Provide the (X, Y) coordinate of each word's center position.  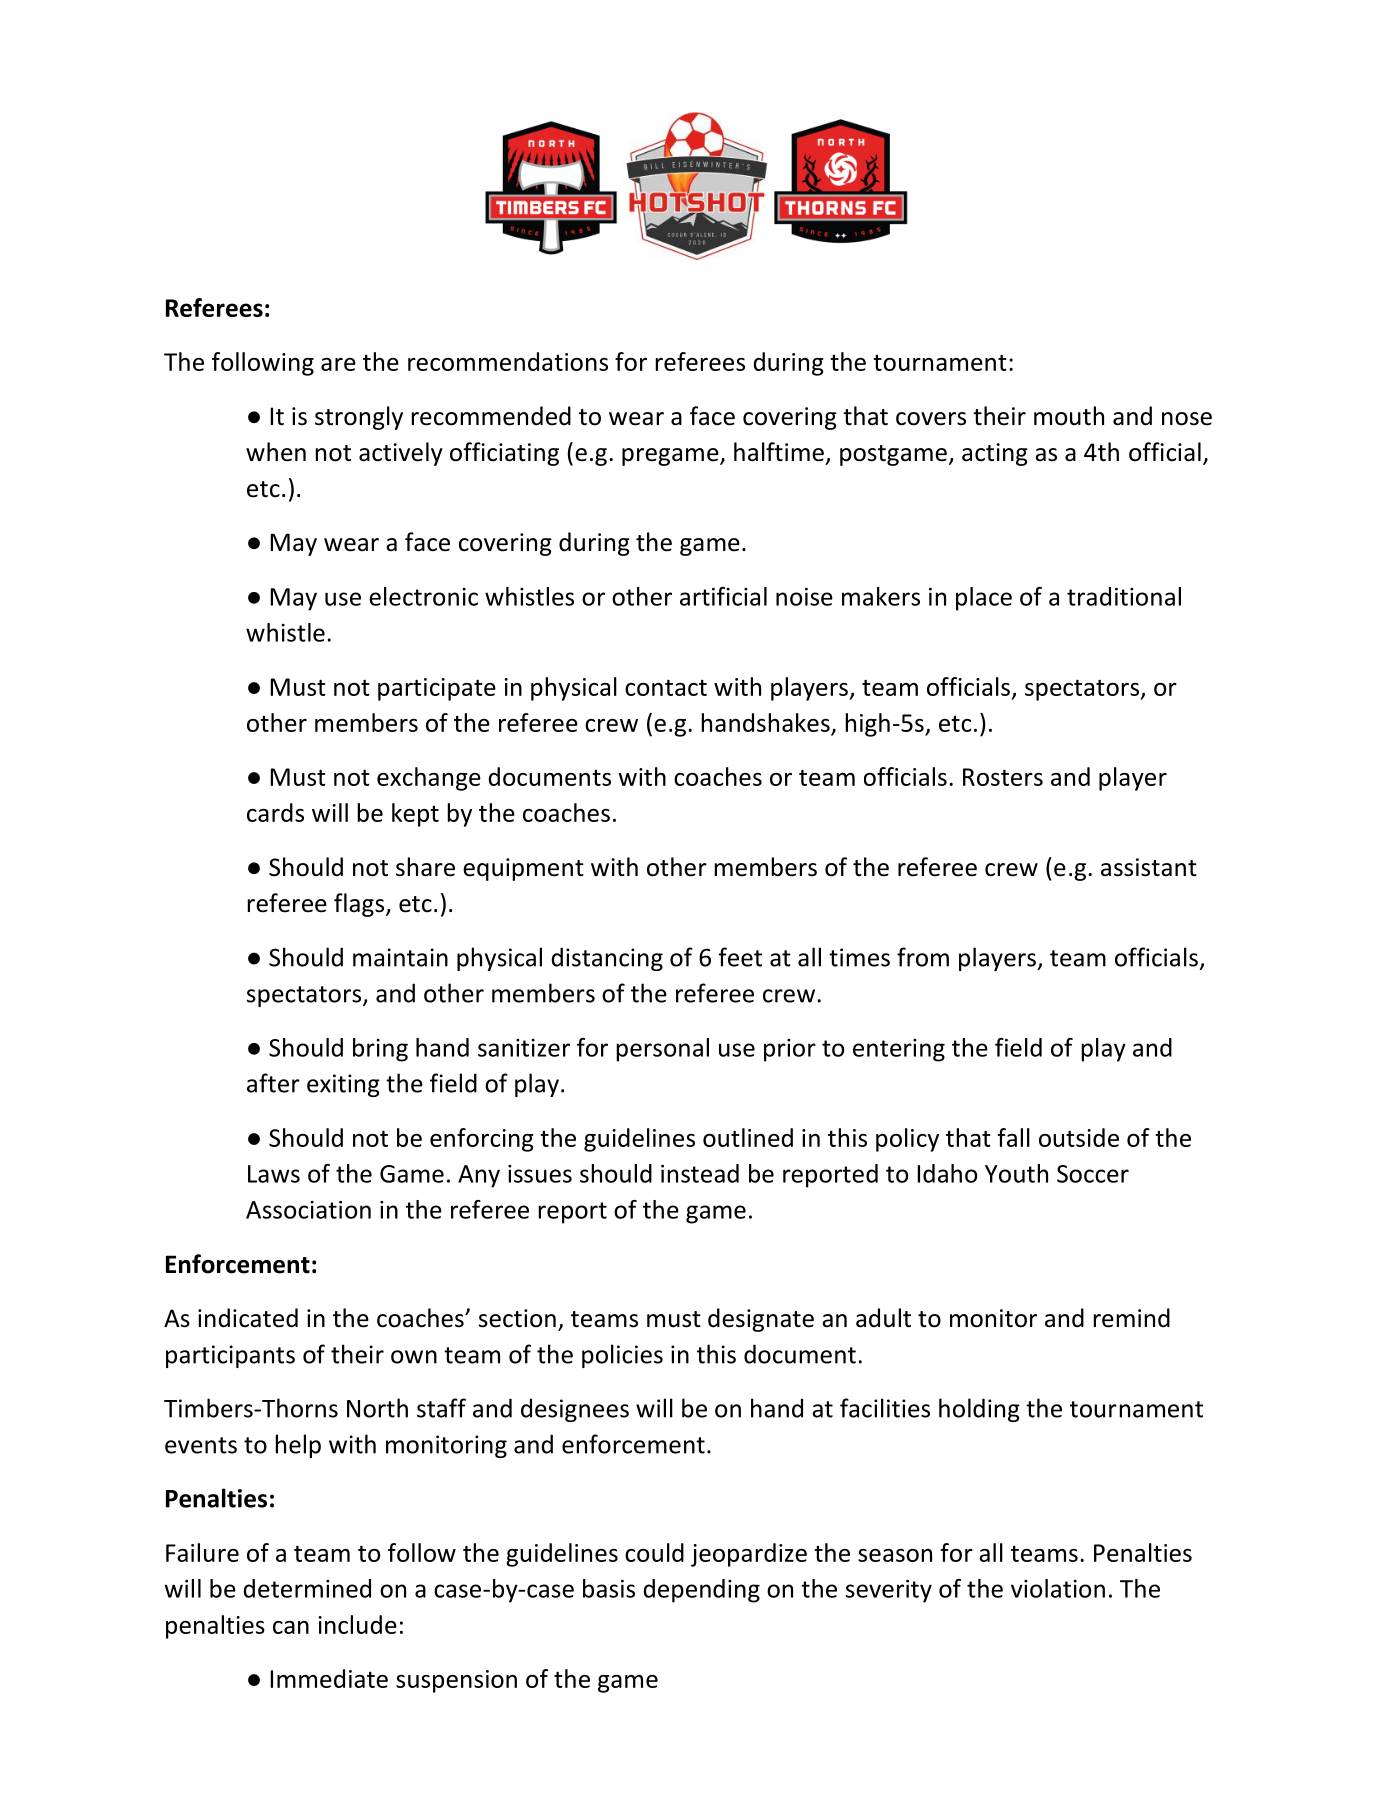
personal (662, 1050)
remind (1131, 1318)
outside (1079, 1137)
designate (761, 1320)
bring (380, 1050)
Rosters (1003, 777)
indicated (248, 1318)
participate (437, 689)
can (291, 1627)
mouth (1069, 416)
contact (666, 687)
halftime (779, 452)
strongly (359, 418)
